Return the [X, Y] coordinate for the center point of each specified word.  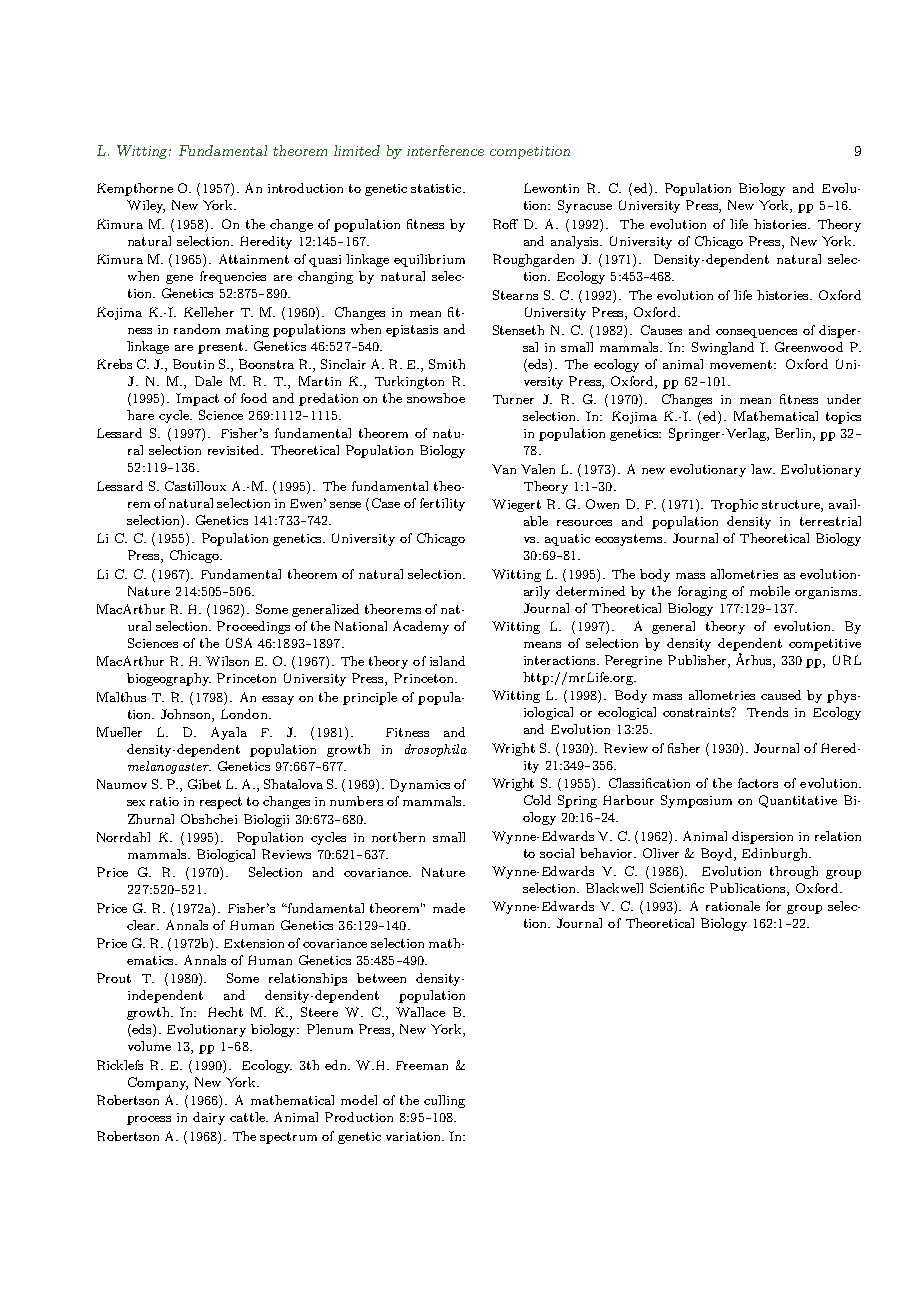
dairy [209, 1118]
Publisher [698, 661]
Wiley [146, 206]
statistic [437, 188]
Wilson [227, 661]
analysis [576, 242]
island [447, 661]
